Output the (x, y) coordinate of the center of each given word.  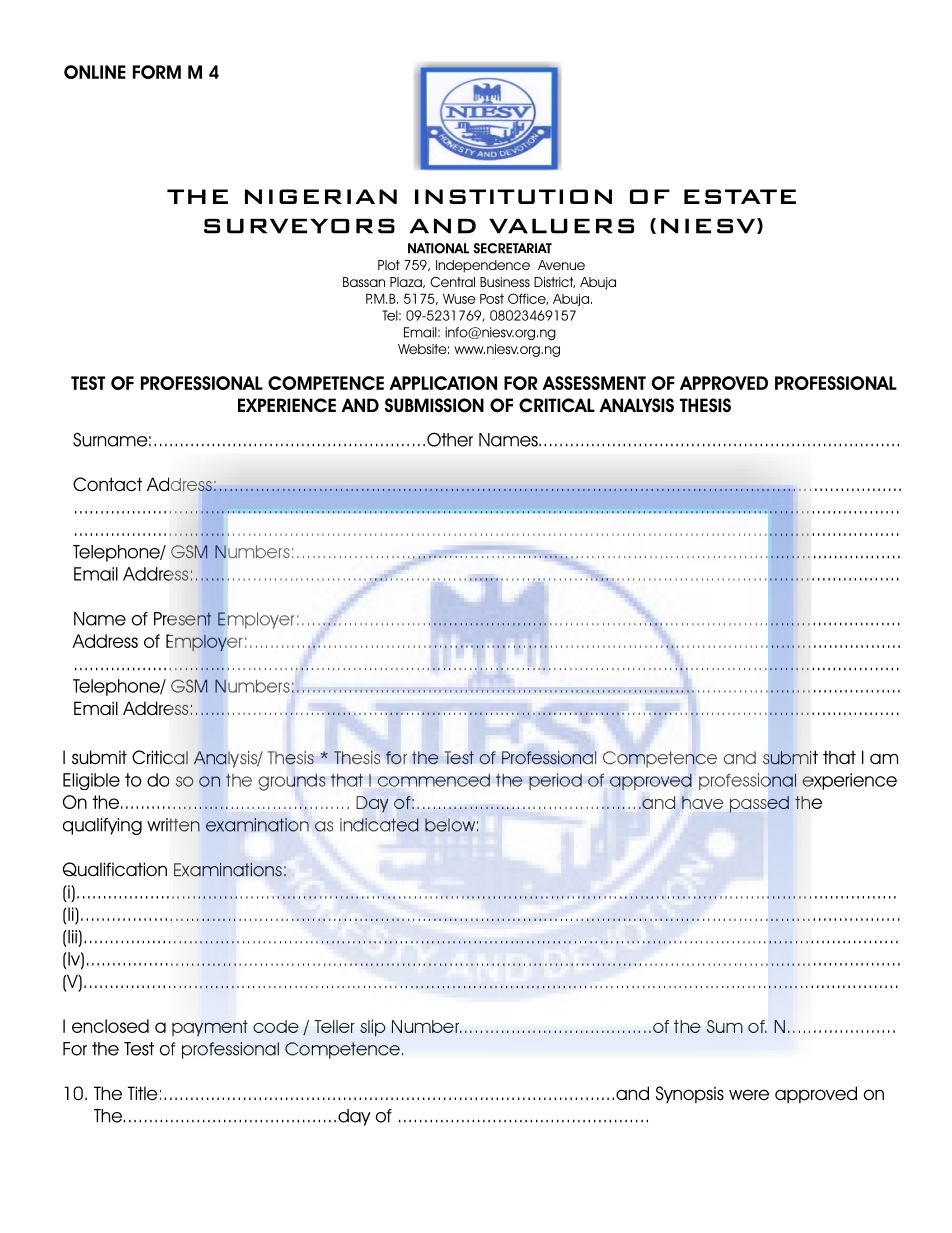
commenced (434, 780)
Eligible (91, 781)
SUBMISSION (434, 405)
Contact (107, 484)
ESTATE (740, 196)
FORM (157, 72)
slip (372, 1028)
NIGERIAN (321, 196)
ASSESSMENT (594, 383)
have (702, 802)
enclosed (110, 1026)
